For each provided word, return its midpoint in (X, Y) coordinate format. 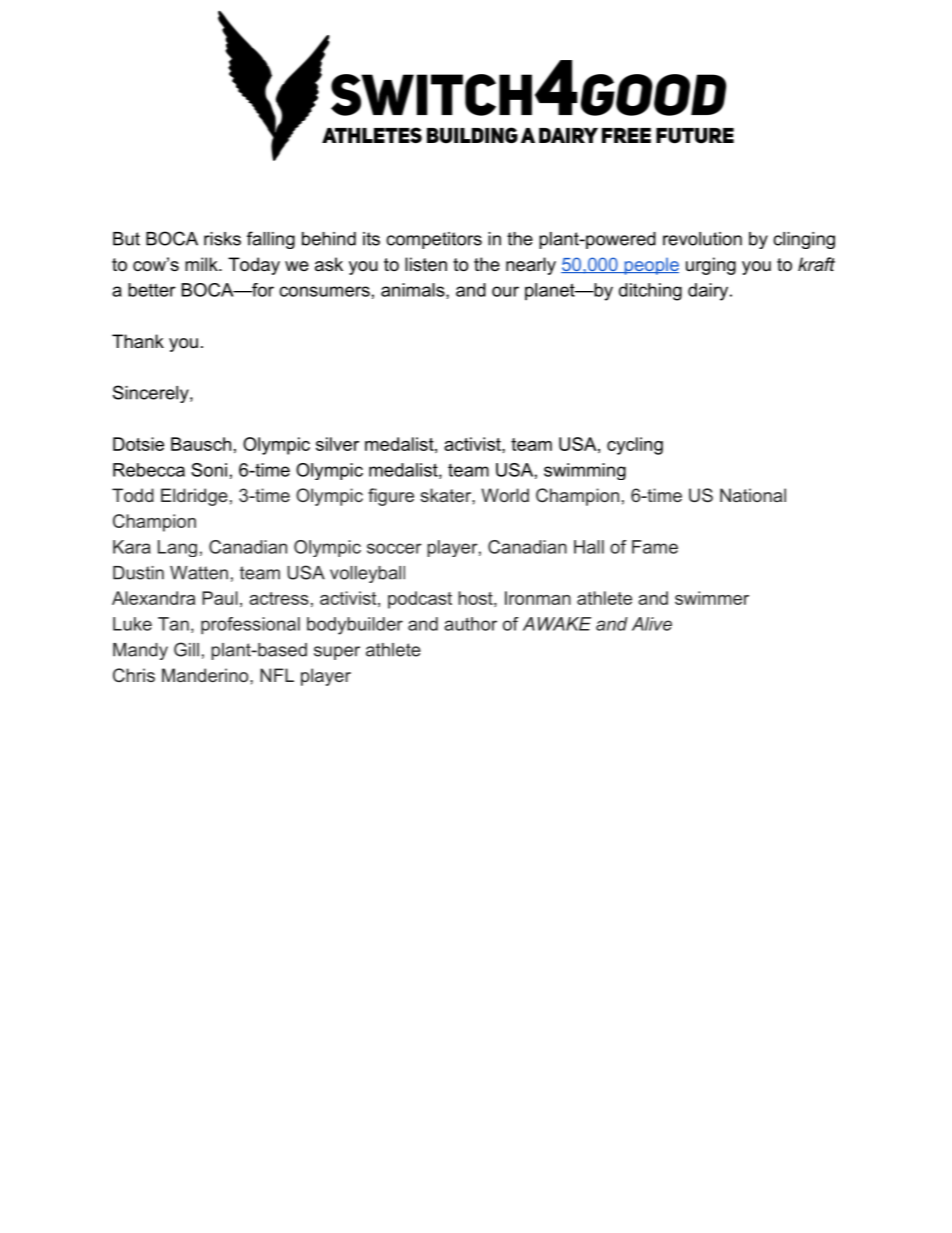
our (505, 291)
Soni (209, 470)
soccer (394, 548)
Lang (177, 548)
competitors (434, 240)
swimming (585, 471)
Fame (655, 547)
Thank (138, 341)
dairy (708, 292)
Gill (186, 649)
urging (711, 266)
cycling (635, 446)
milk (202, 264)
